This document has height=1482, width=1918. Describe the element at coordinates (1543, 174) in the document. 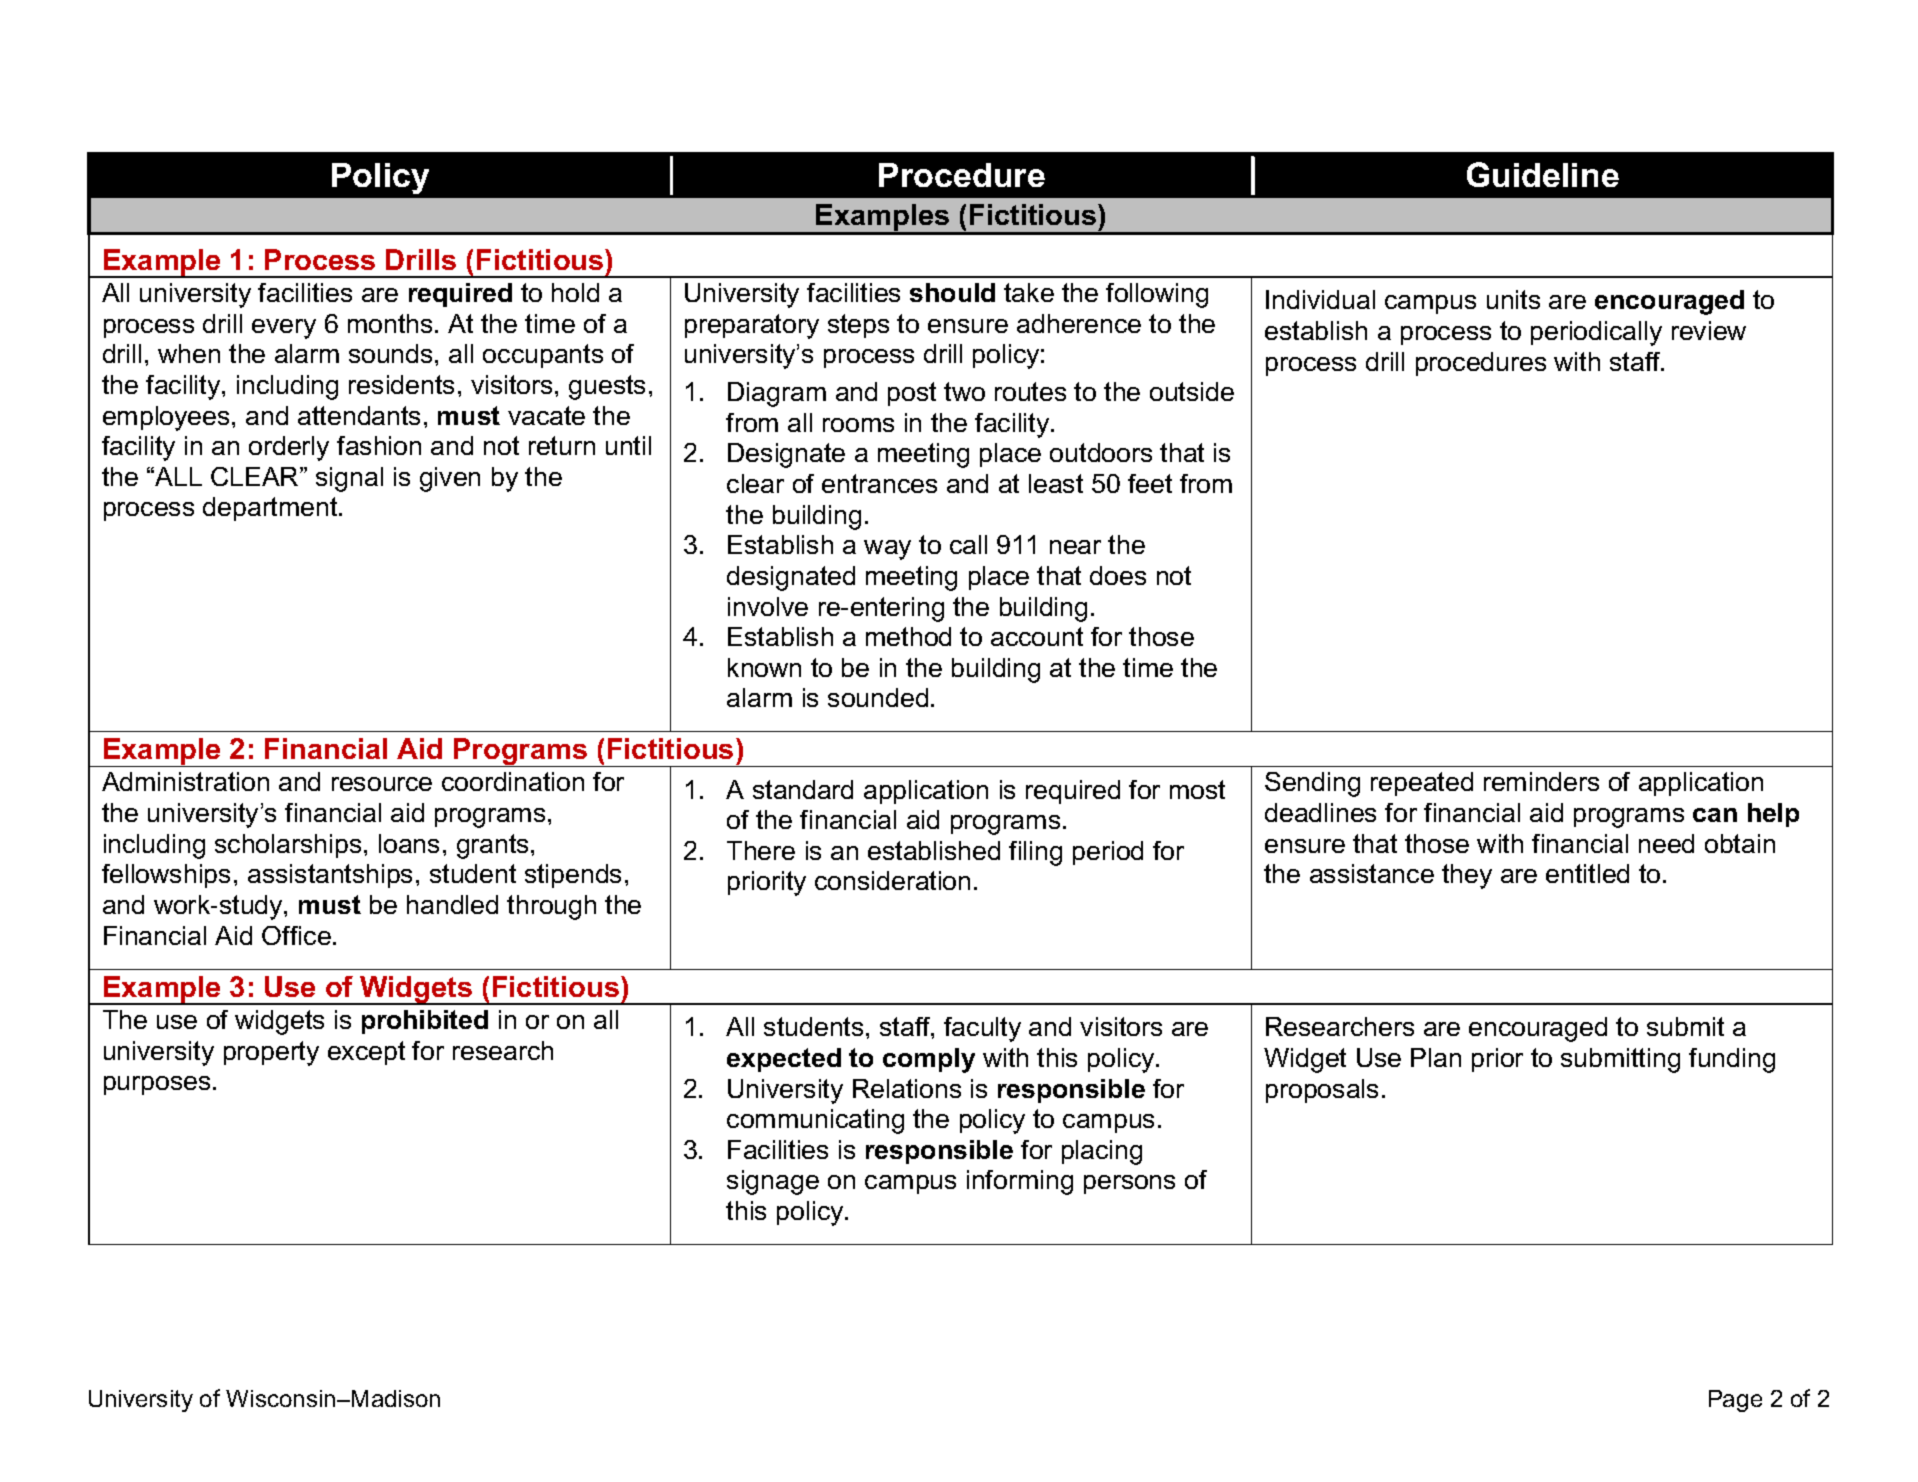

I see `Guideline` at that location.
